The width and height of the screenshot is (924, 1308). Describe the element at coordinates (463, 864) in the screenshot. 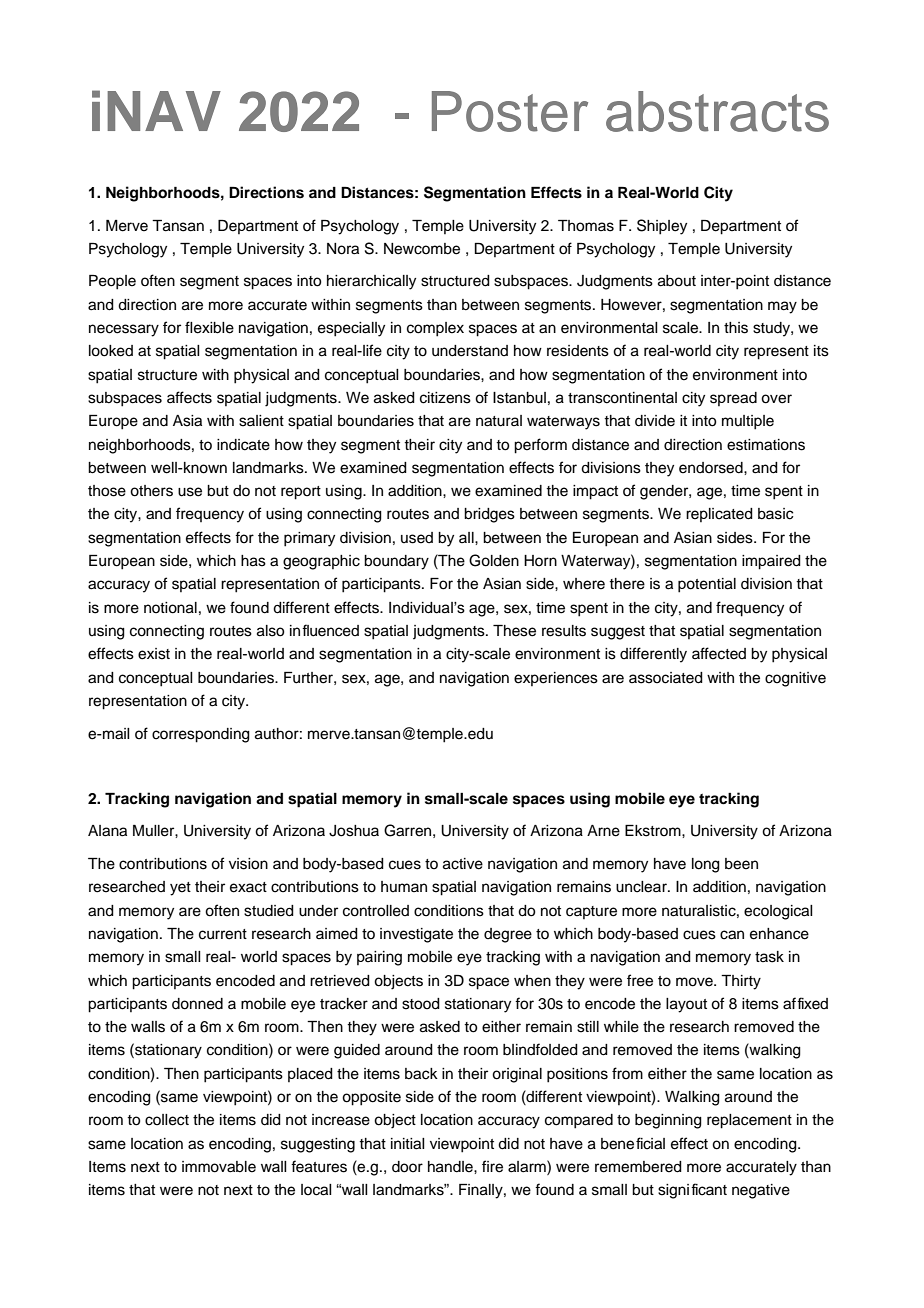

I see `active` at that location.
